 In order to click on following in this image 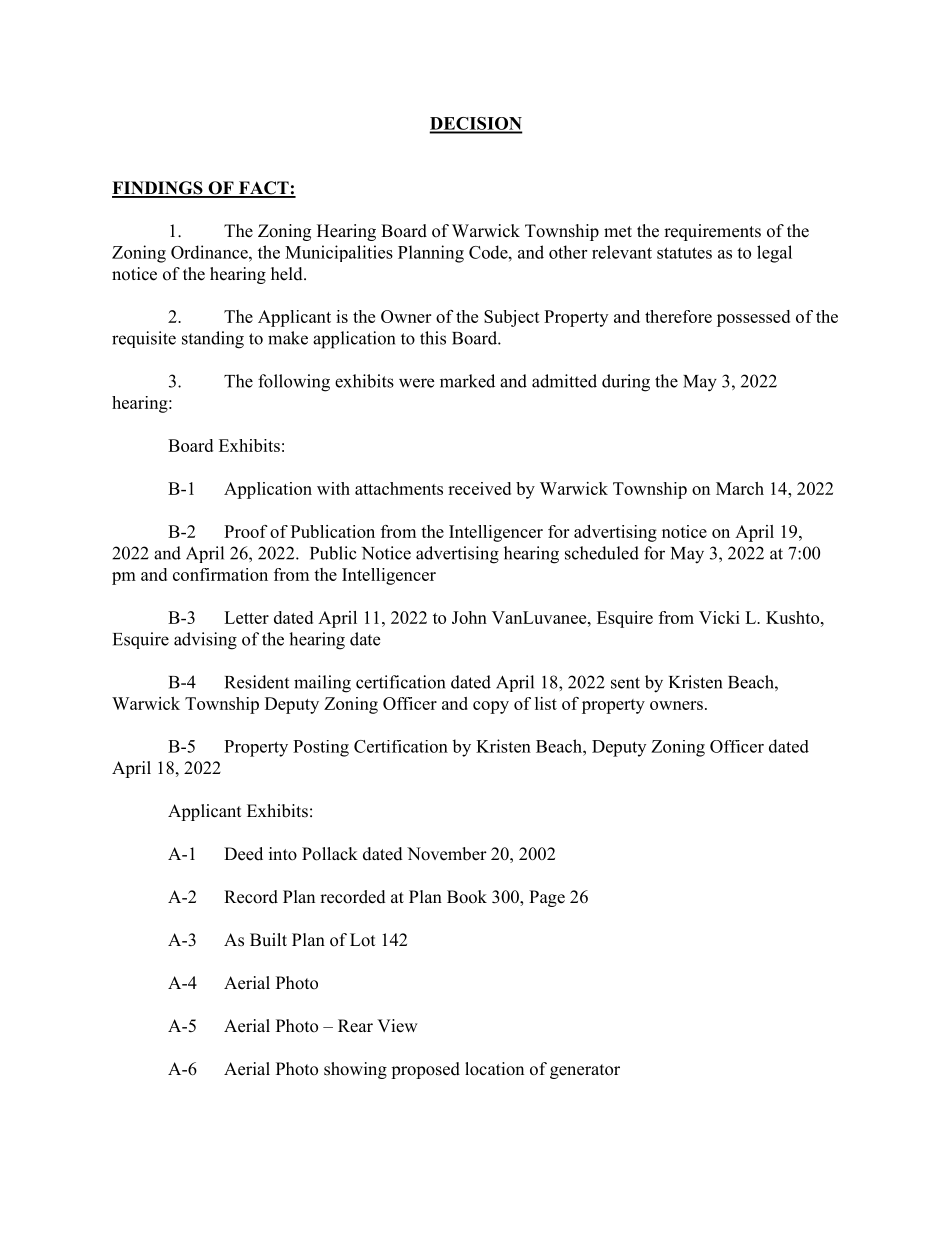, I will do `click(294, 383)`.
